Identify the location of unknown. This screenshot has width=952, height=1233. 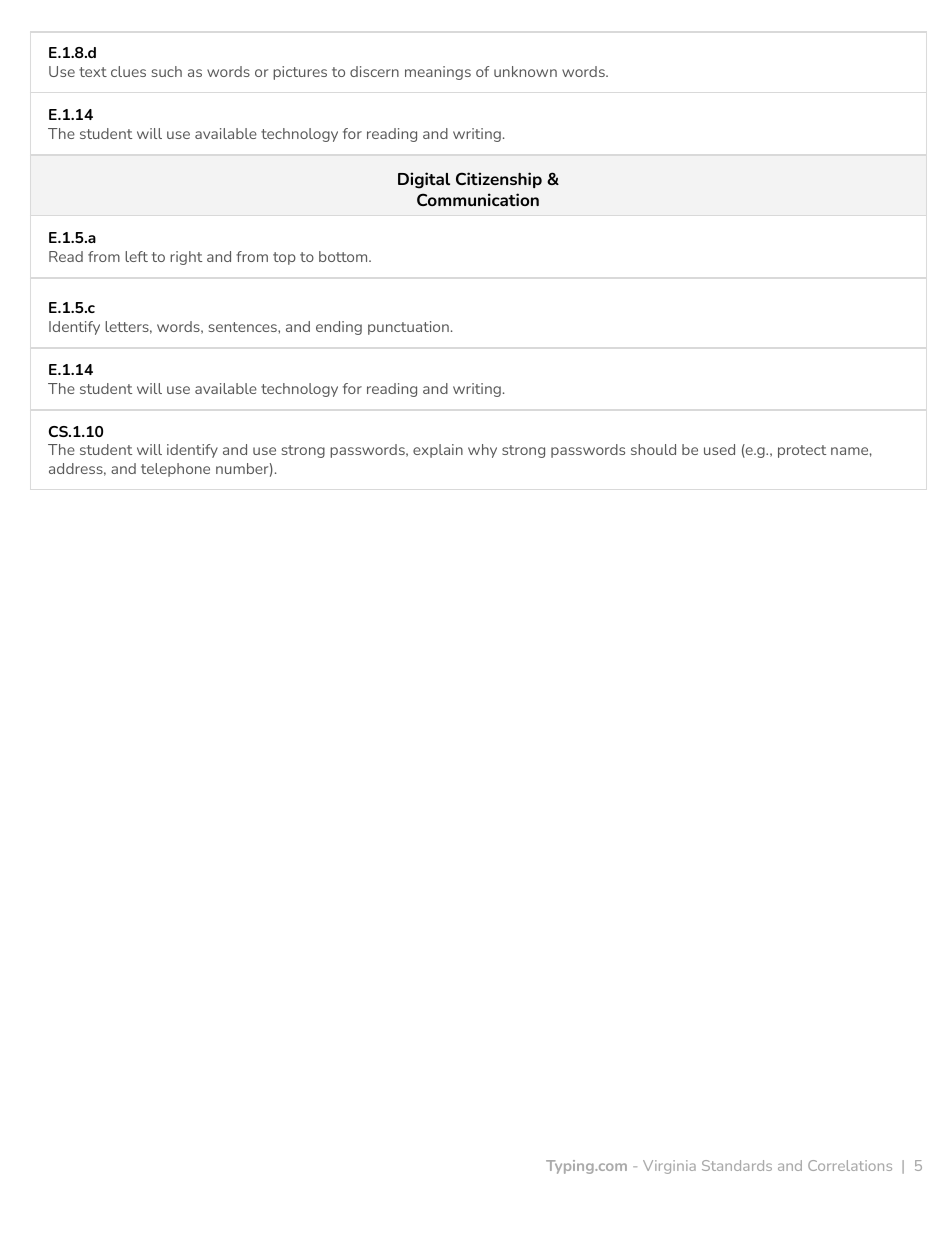
(525, 71).
